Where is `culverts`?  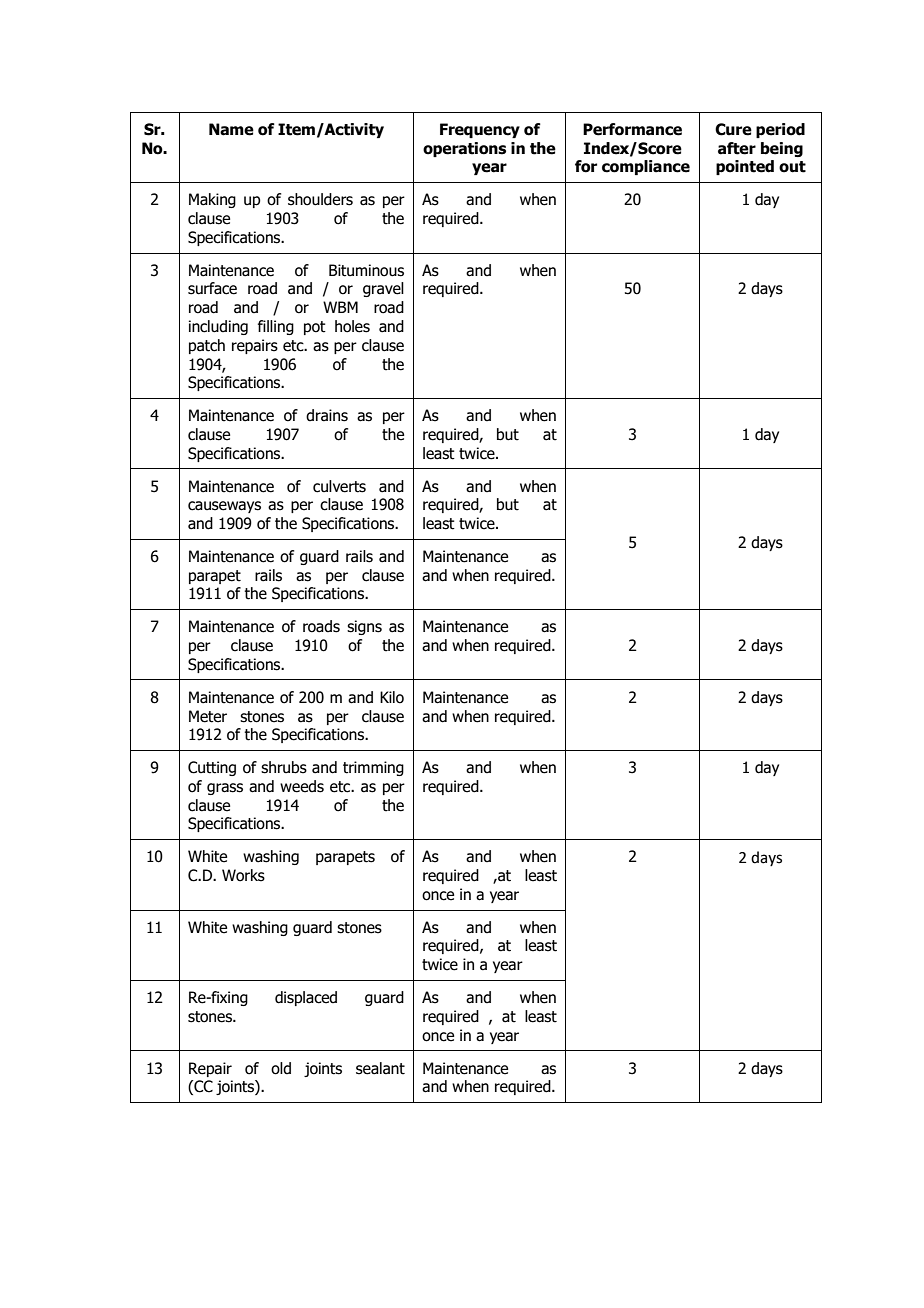
culverts is located at coordinates (339, 486).
